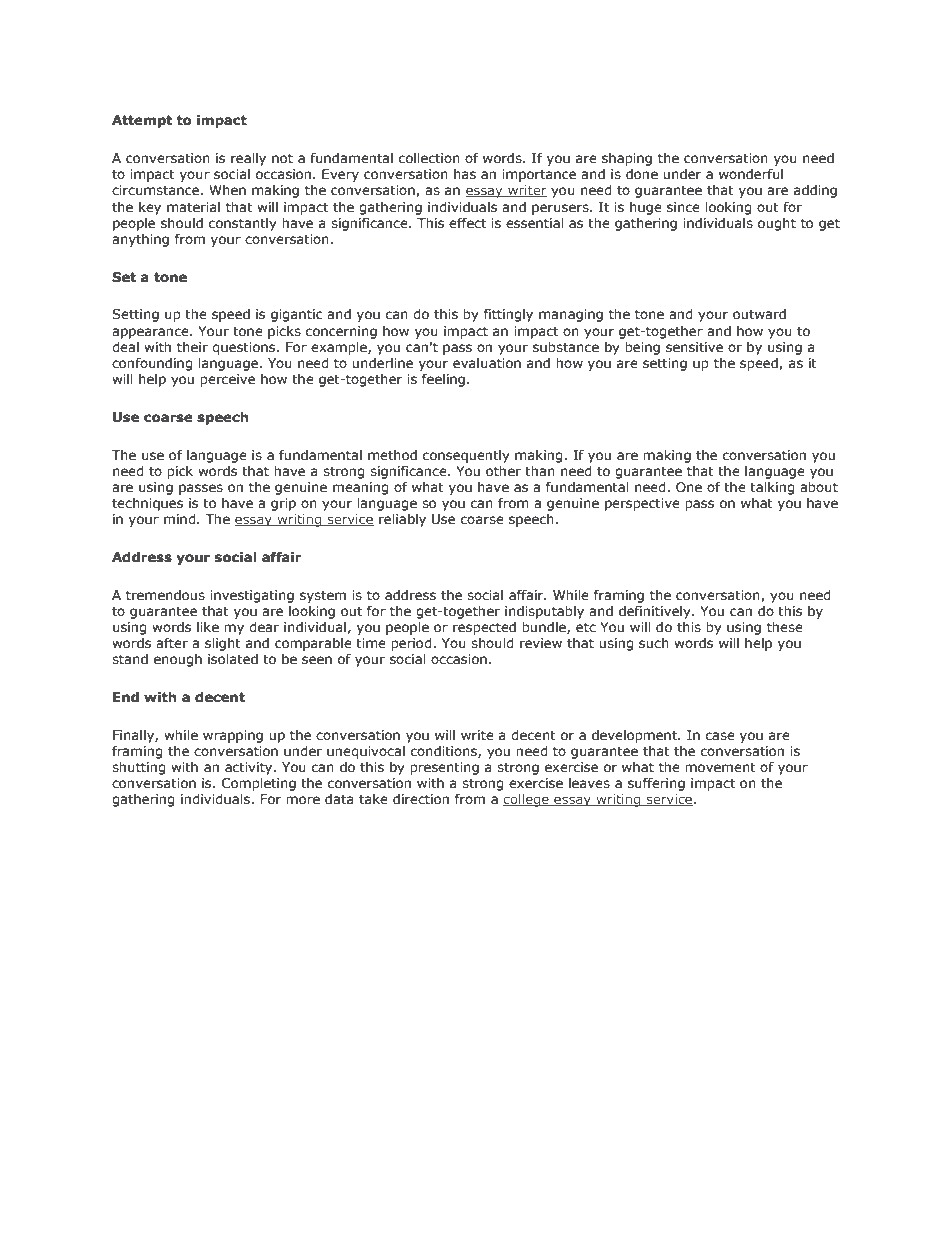 The width and height of the image is (952, 1233). I want to click on talking, so click(772, 488).
